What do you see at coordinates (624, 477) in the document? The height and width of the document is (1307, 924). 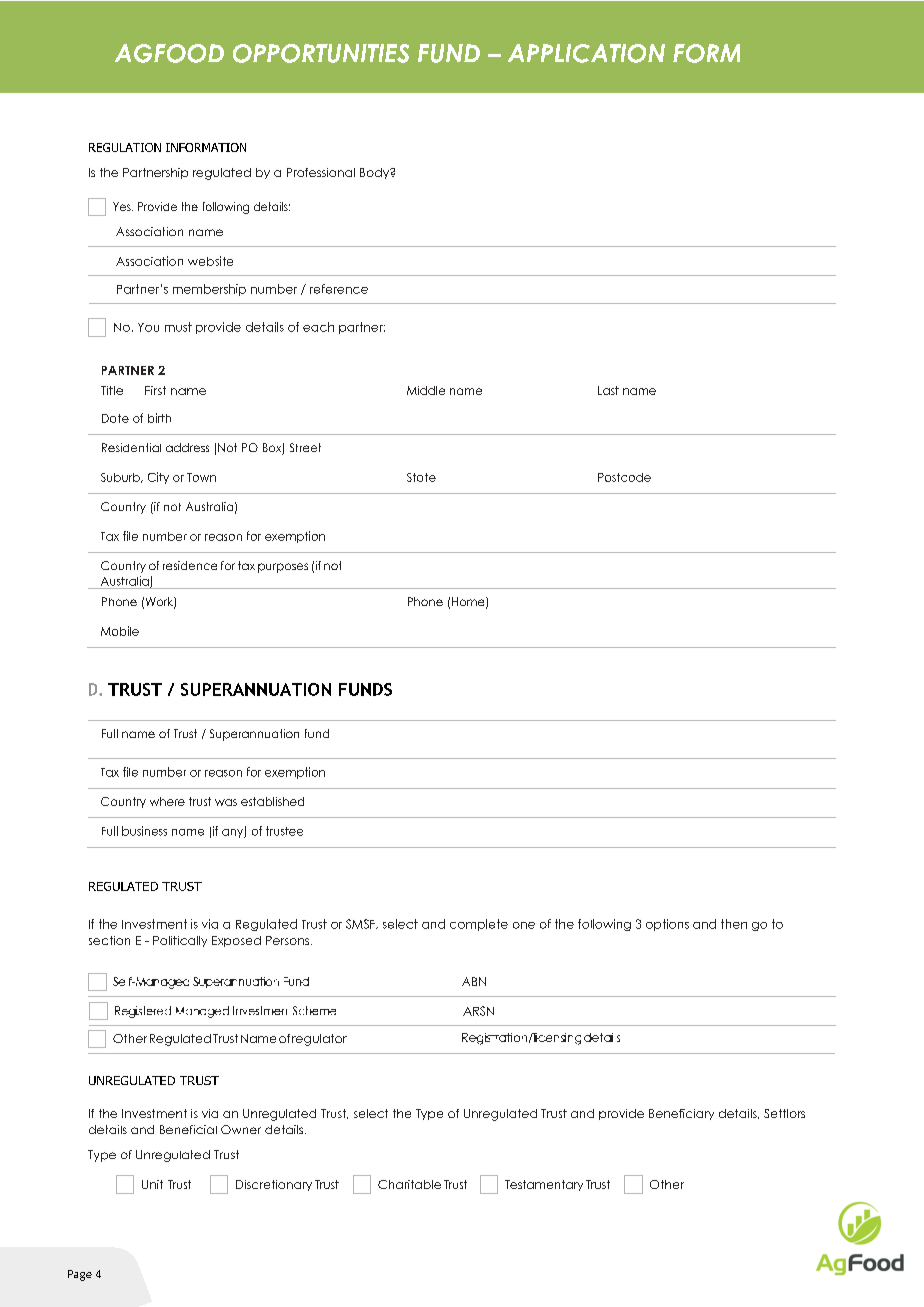 I see `Postcode` at bounding box center [624, 477].
